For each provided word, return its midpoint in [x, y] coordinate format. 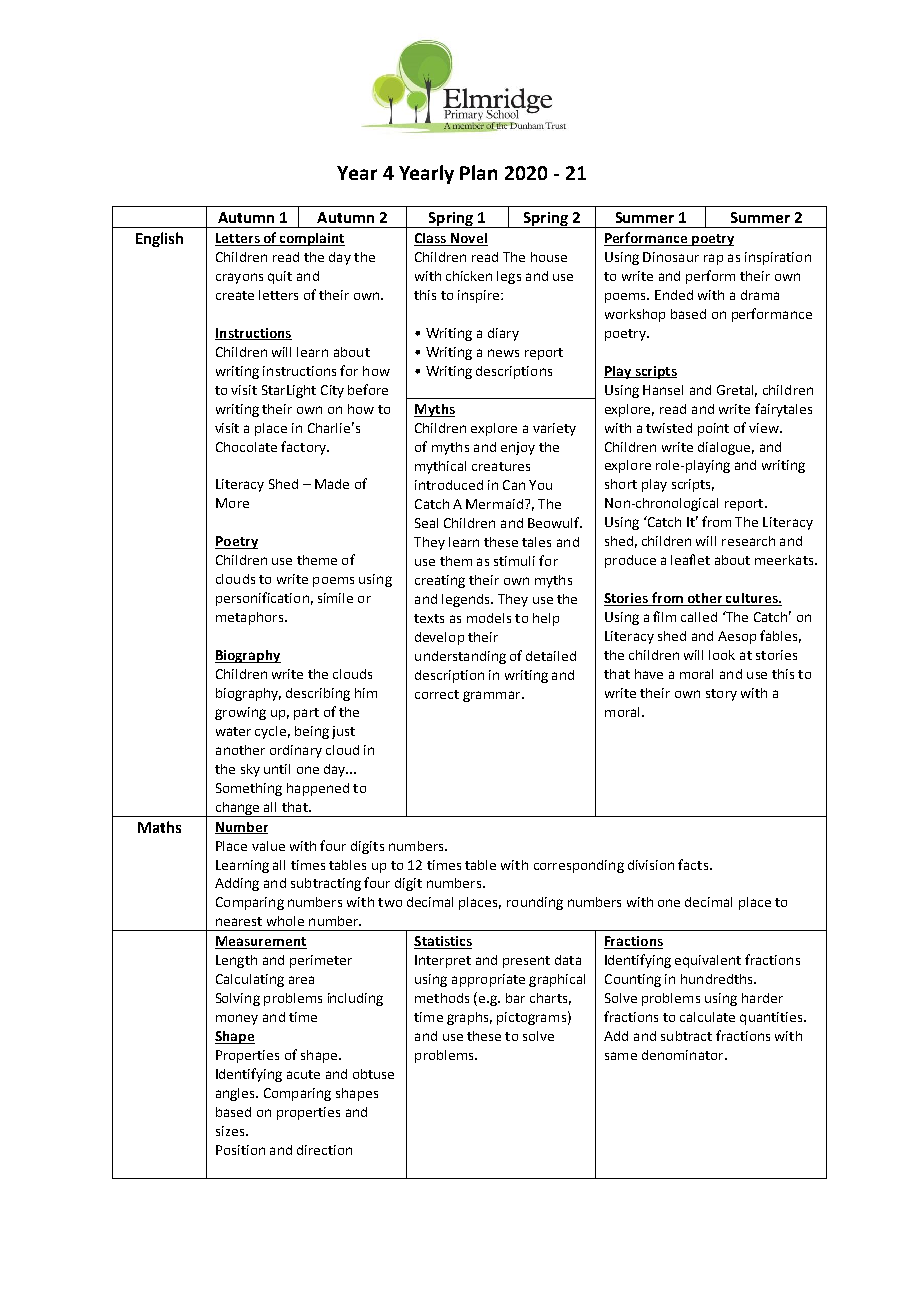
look [722, 655]
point [713, 429]
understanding [460, 657]
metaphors [251, 618]
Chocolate [246, 447]
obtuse [373, 1074]
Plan [478, 172]
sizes [231, 1131]
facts [694, 864]
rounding [535, 903]
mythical [440, 467]
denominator [684, 1055]
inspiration [778, 258]
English [159, 239]
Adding [237, 884]
